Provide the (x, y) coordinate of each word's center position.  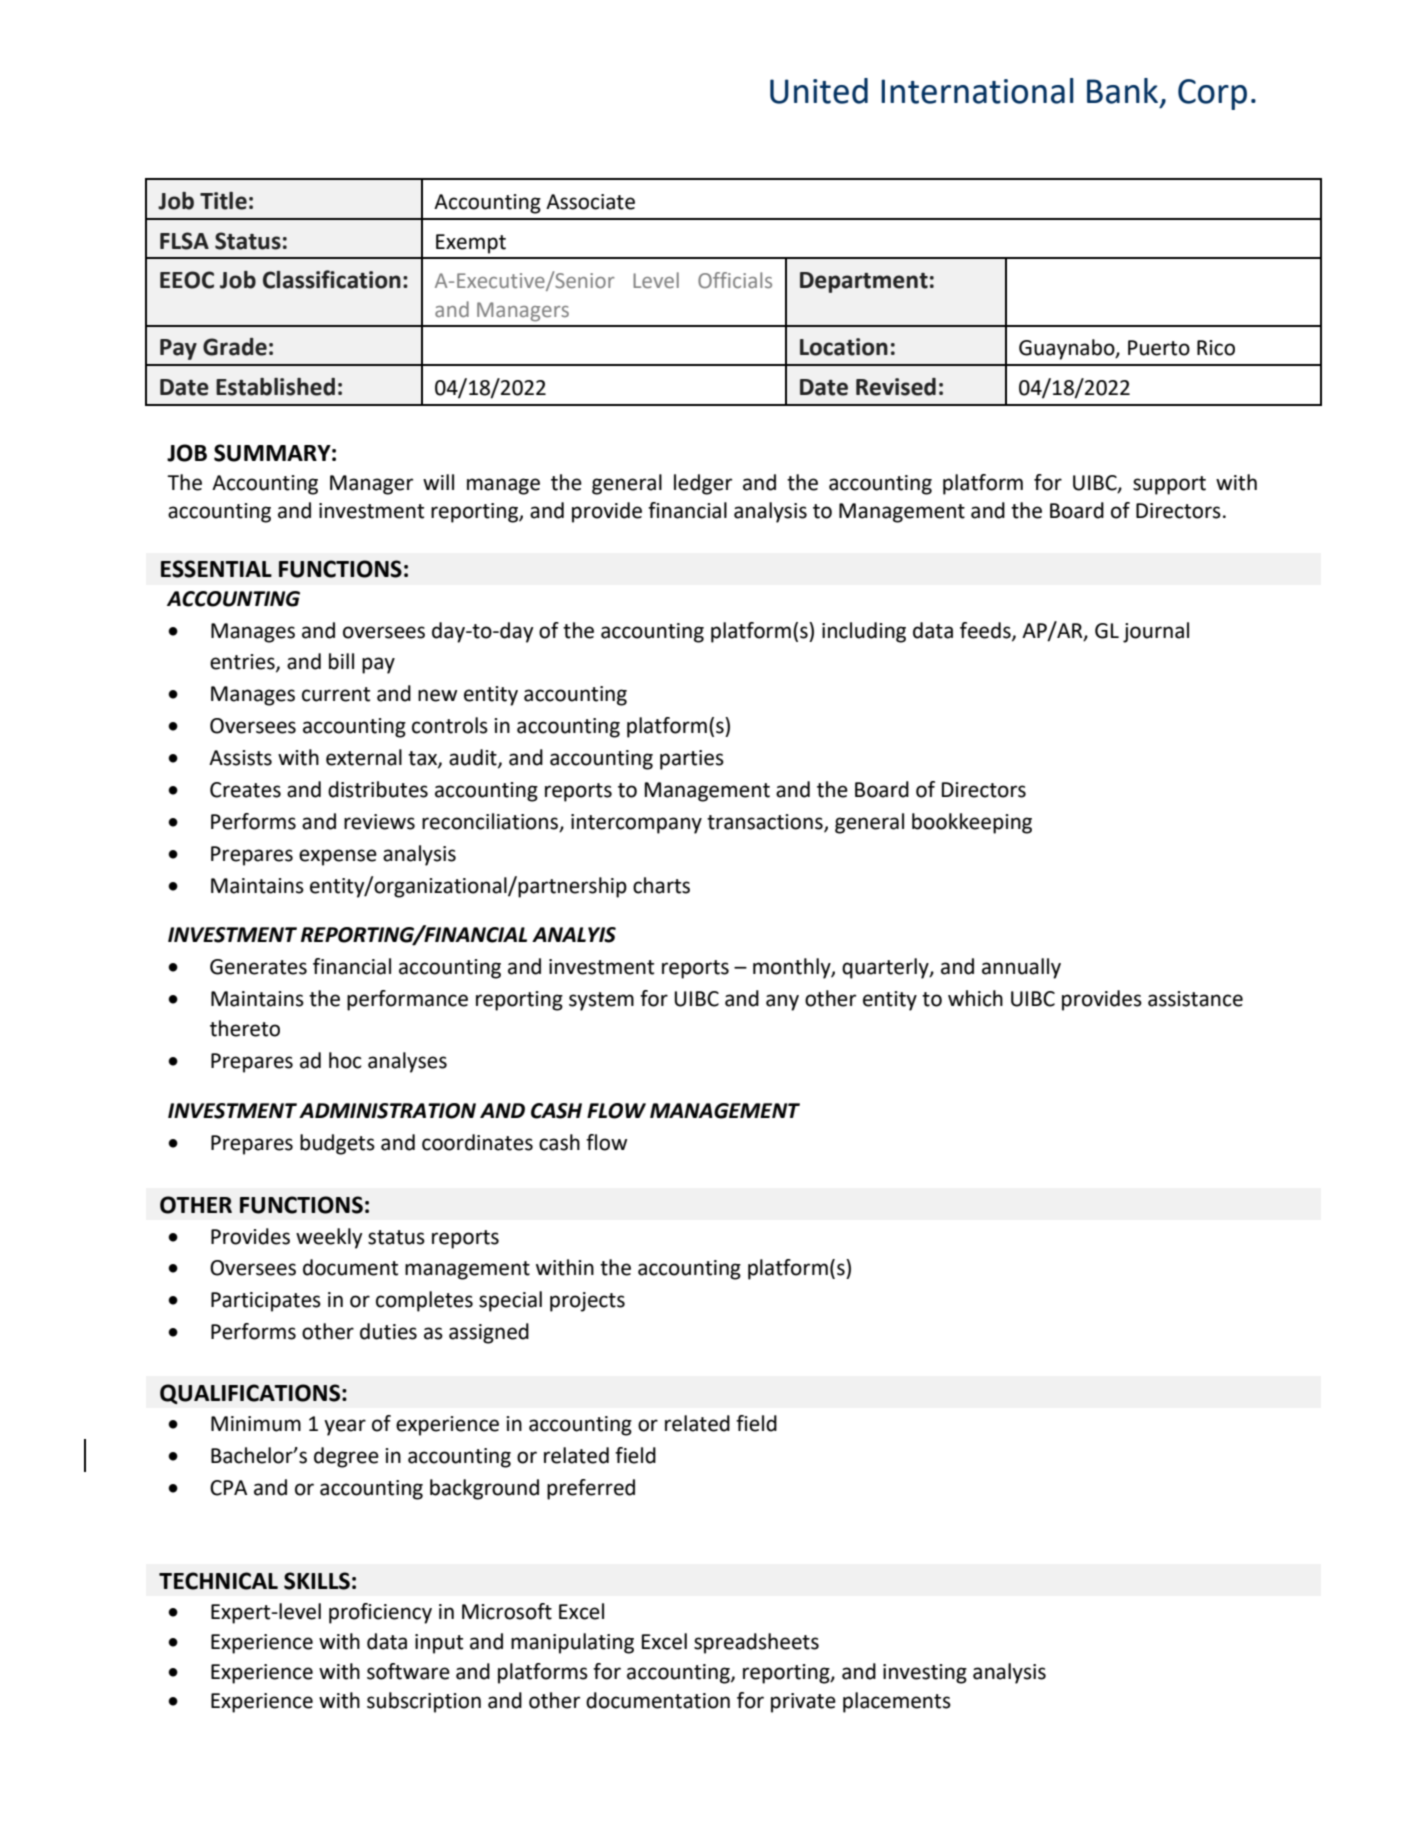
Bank (1122, 91)
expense (338, 857)
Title (223, 201)
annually (1021, 968)
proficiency (380, 1613)
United (819, 91)
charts (661, 885)
